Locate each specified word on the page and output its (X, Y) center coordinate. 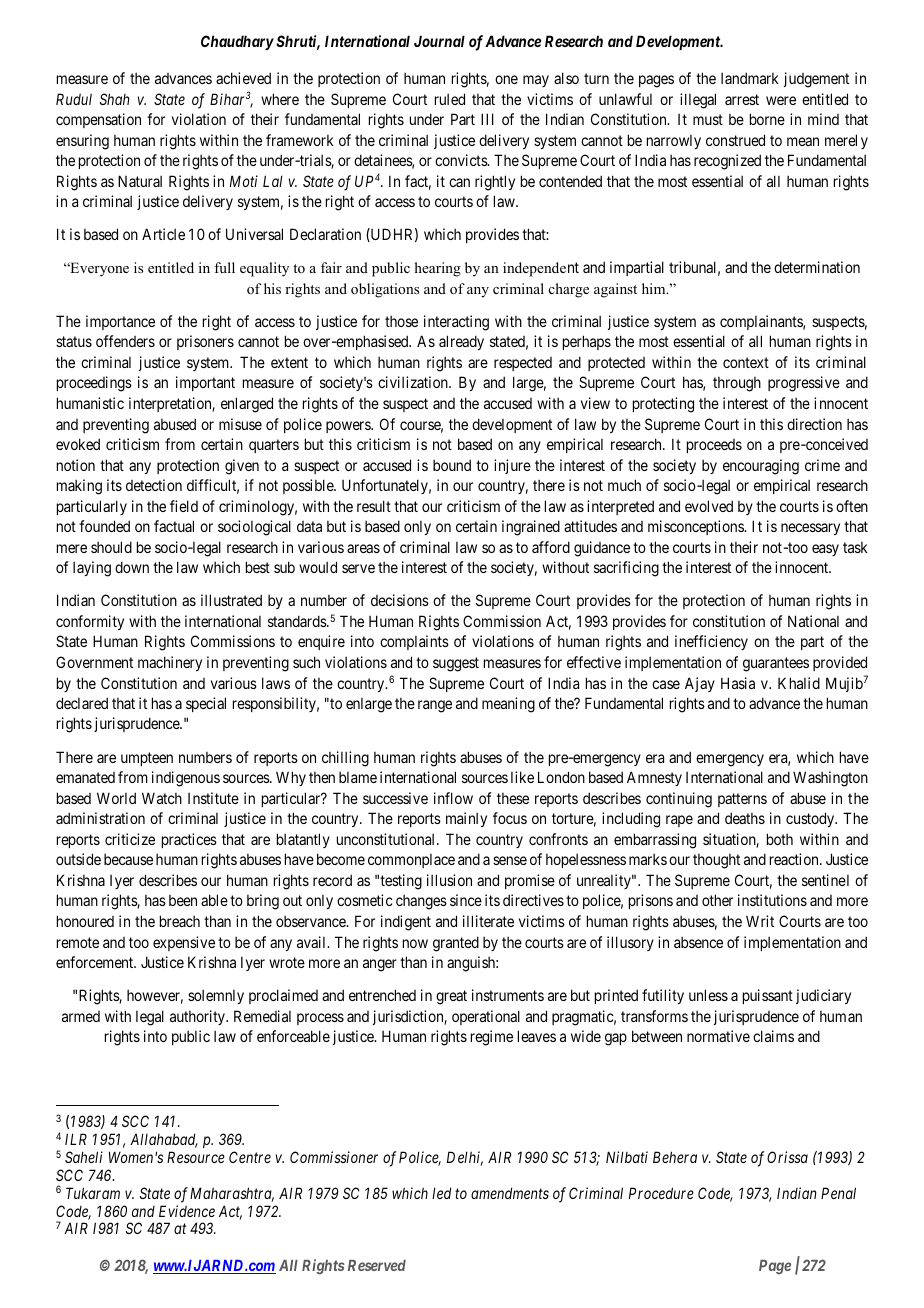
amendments (510, 1193)
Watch (162, 798)
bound (452, 465)
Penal (838, 1193)
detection (154, 485)
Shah (115, 99)
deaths (745, 818)
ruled (450, 99)
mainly (466, 819)
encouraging (761, 467)
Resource (196, 1157)
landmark (750, 78)
